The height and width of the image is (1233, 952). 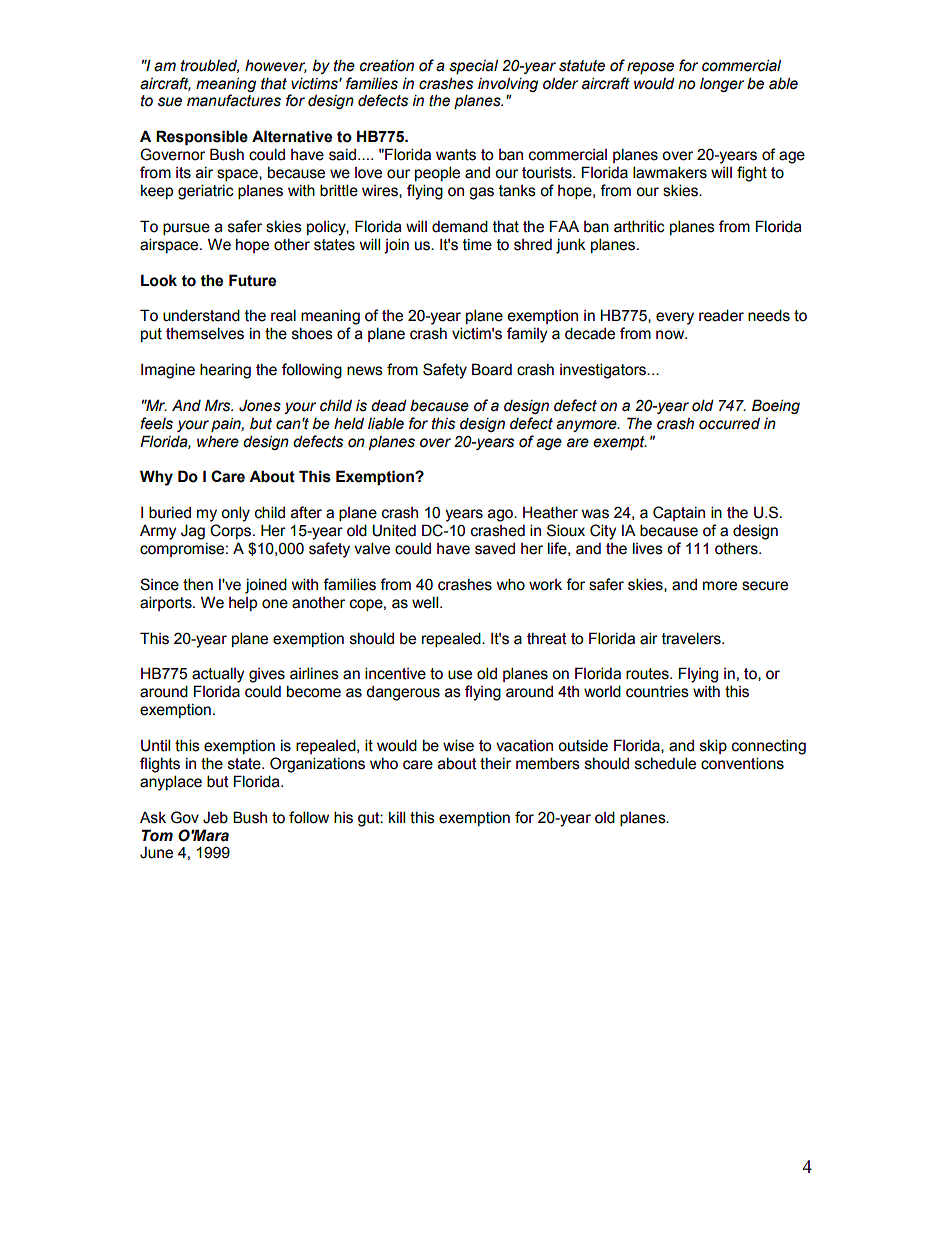 What do you see at coordinates (215, 818) in the image?
I see `Jeb` at bounding box center [215, 818].
